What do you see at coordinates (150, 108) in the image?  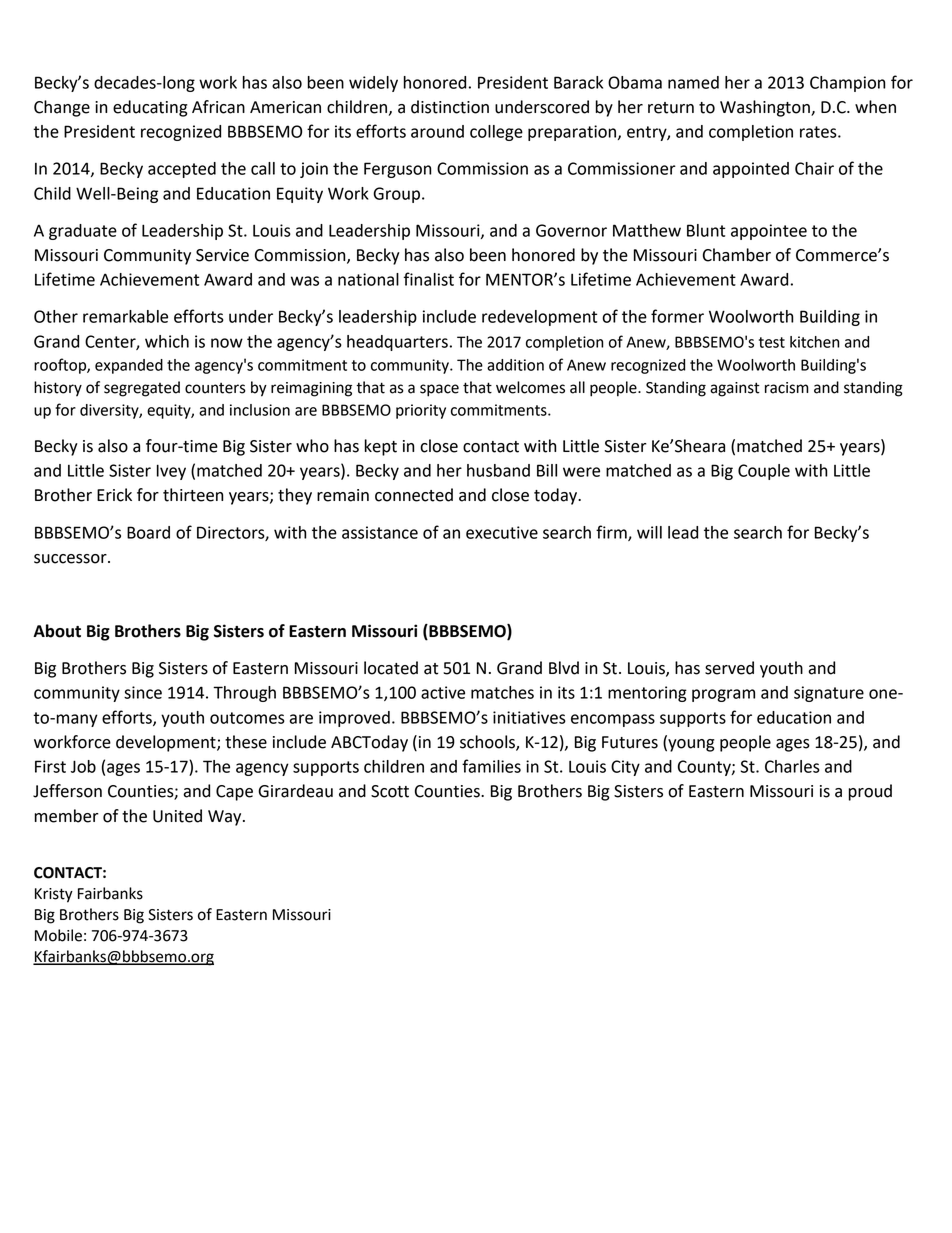 I see `educating` at bounding box center [150, 108].
